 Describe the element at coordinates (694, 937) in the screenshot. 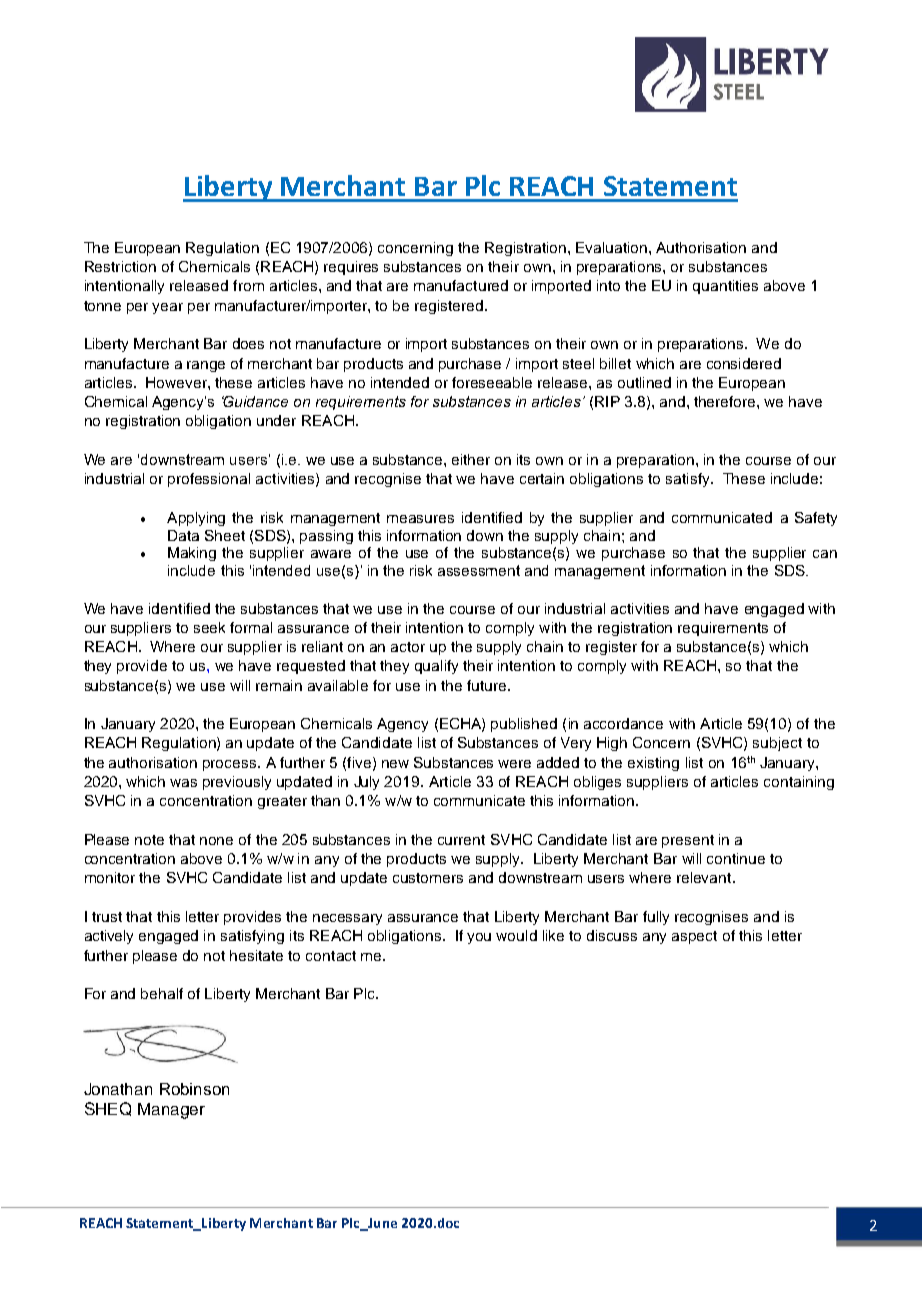

I see `aspect` at that location.
